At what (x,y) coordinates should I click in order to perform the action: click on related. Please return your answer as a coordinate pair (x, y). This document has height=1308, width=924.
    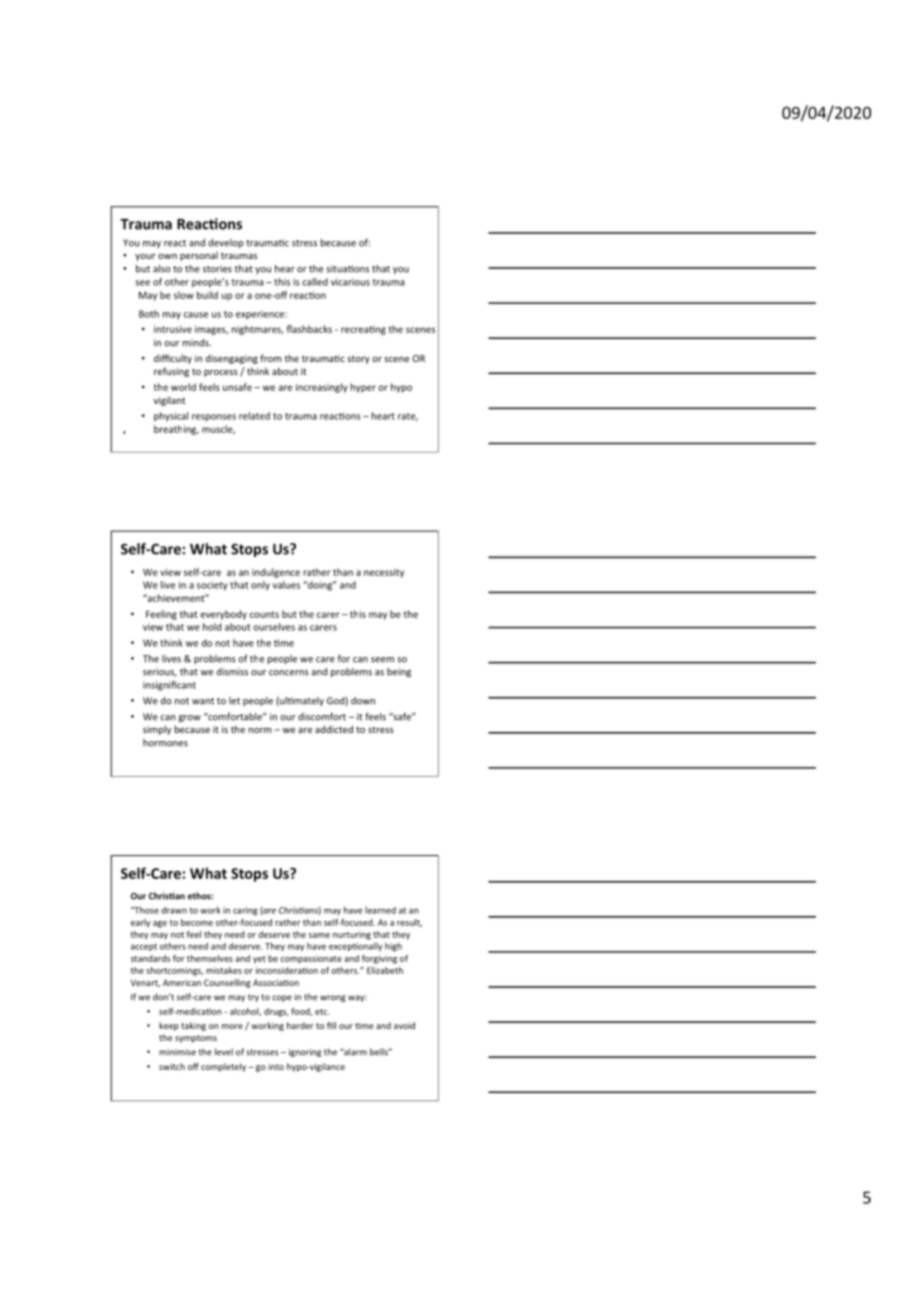
    Looking at the image, I should click on (254, 416).
